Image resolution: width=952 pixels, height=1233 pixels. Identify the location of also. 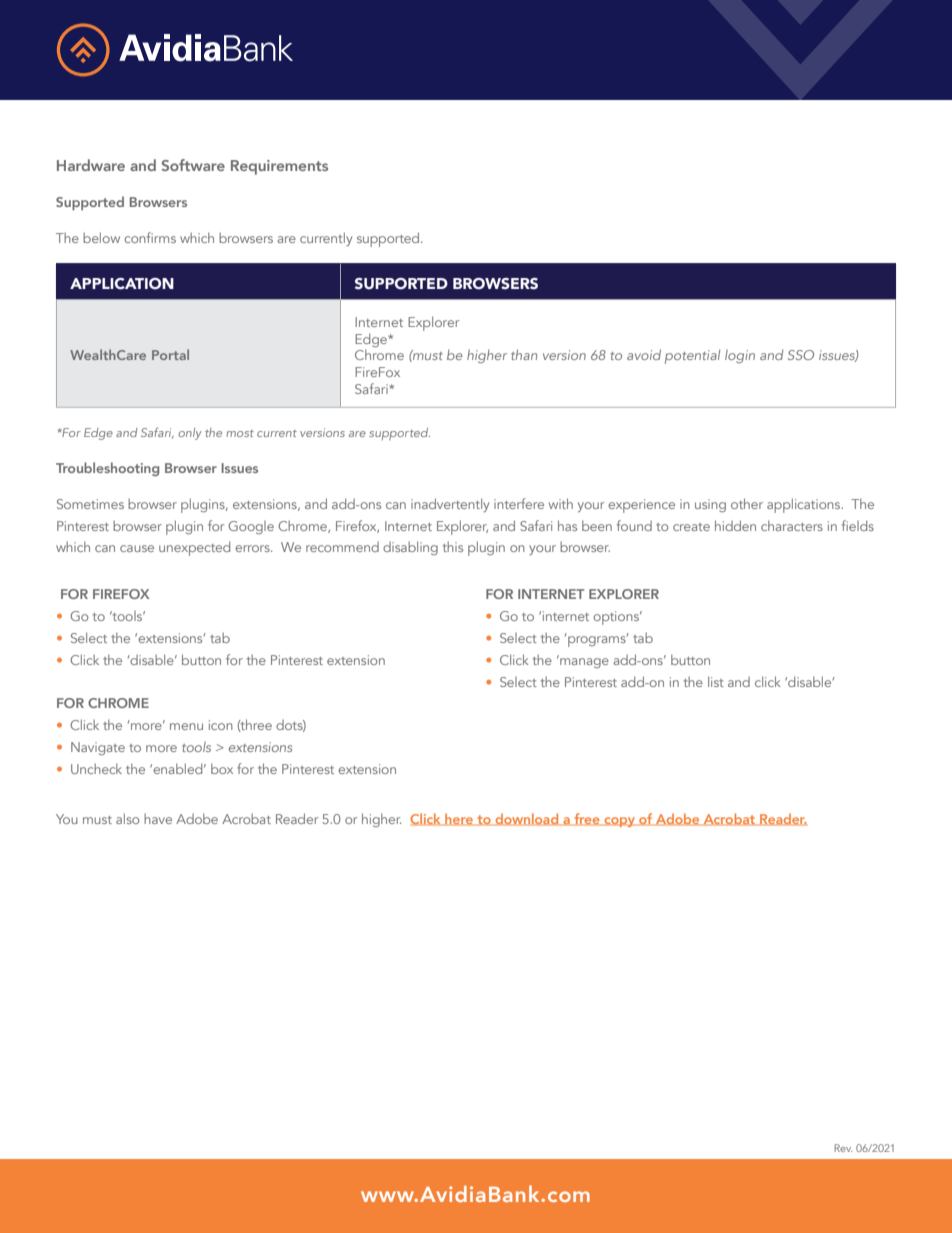
(128, 818).
